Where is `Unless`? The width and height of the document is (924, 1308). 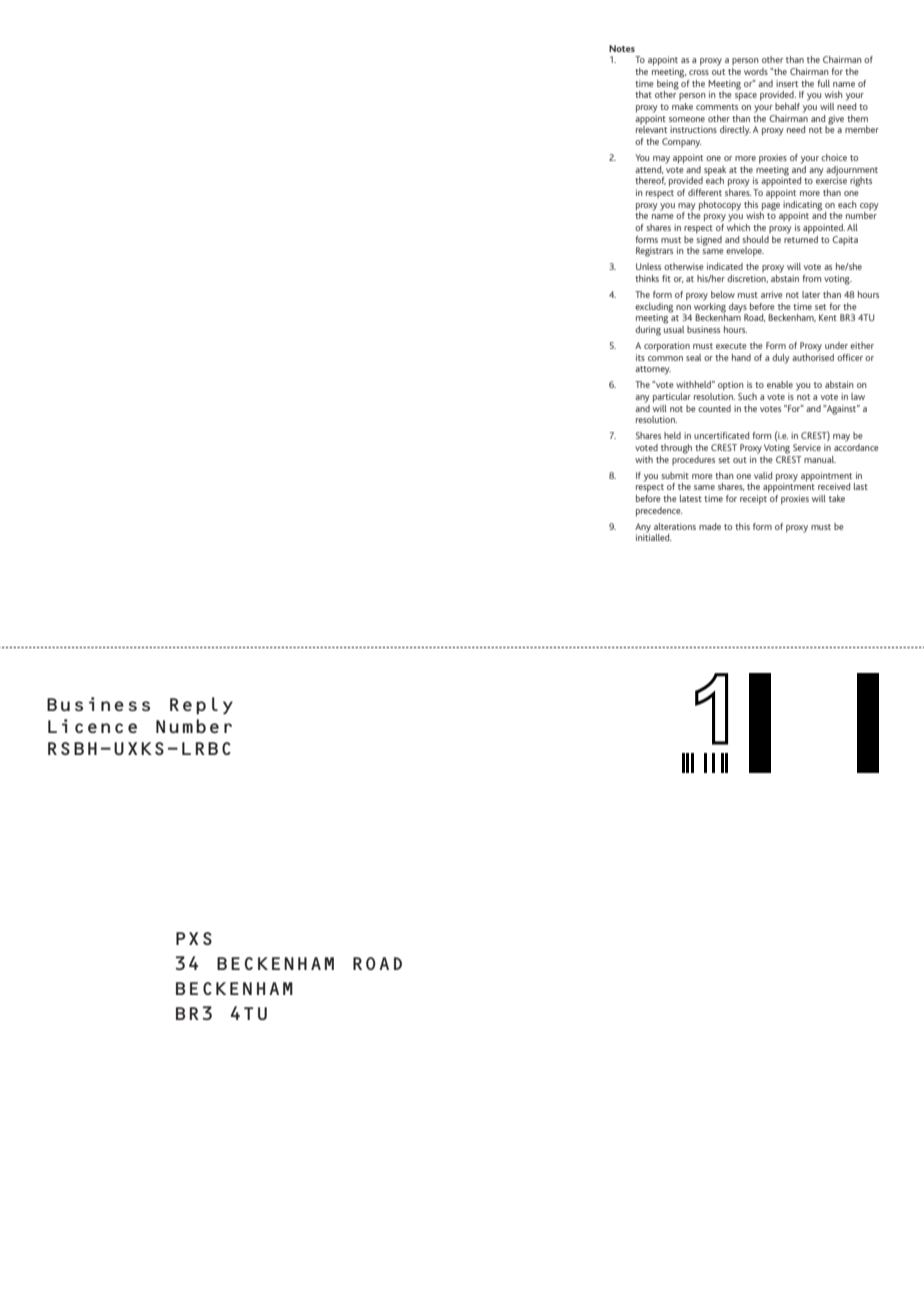 Unless is located at coordinates (648, 266).
